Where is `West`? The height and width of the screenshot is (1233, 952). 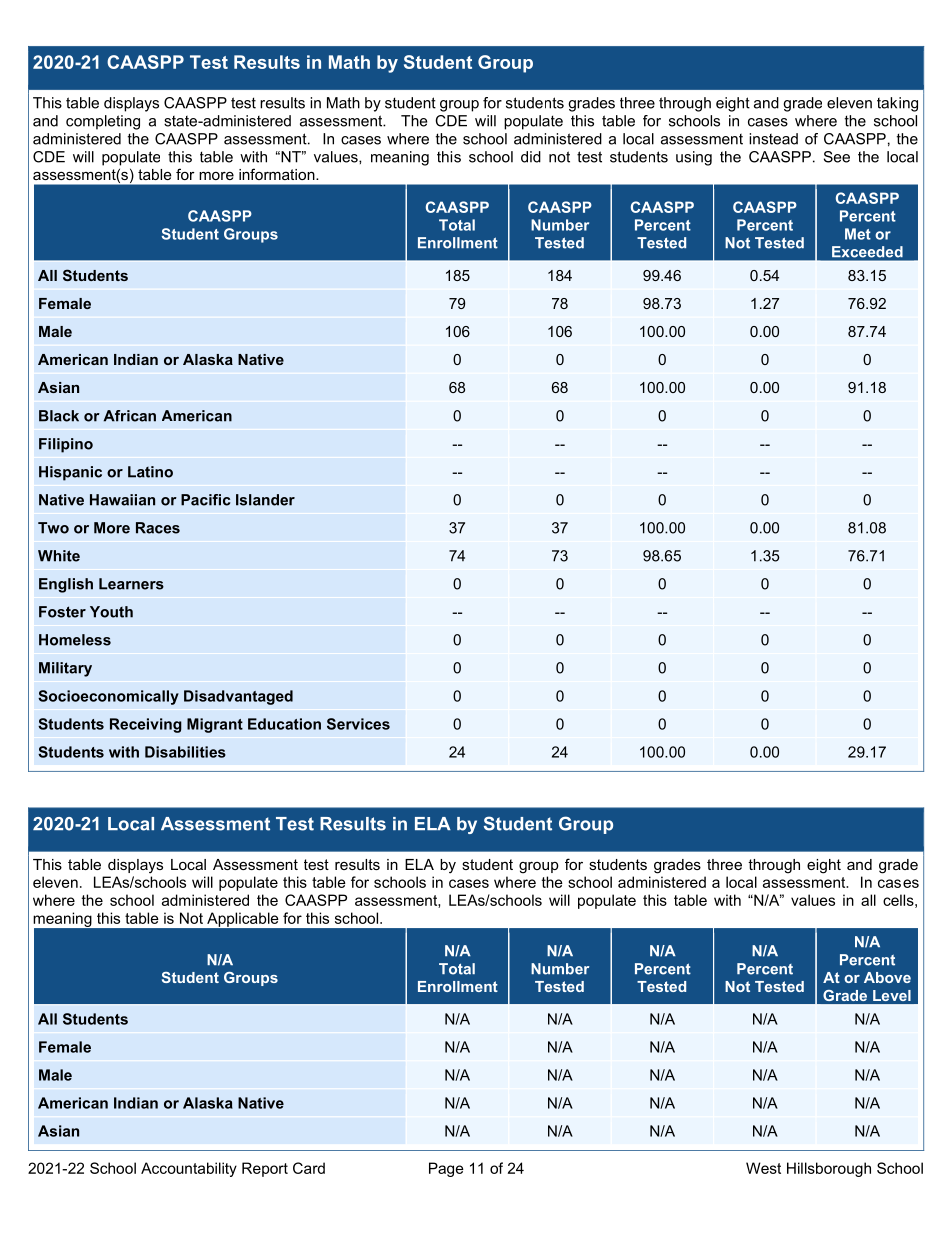
West is located at coordinates (763, 1168).
